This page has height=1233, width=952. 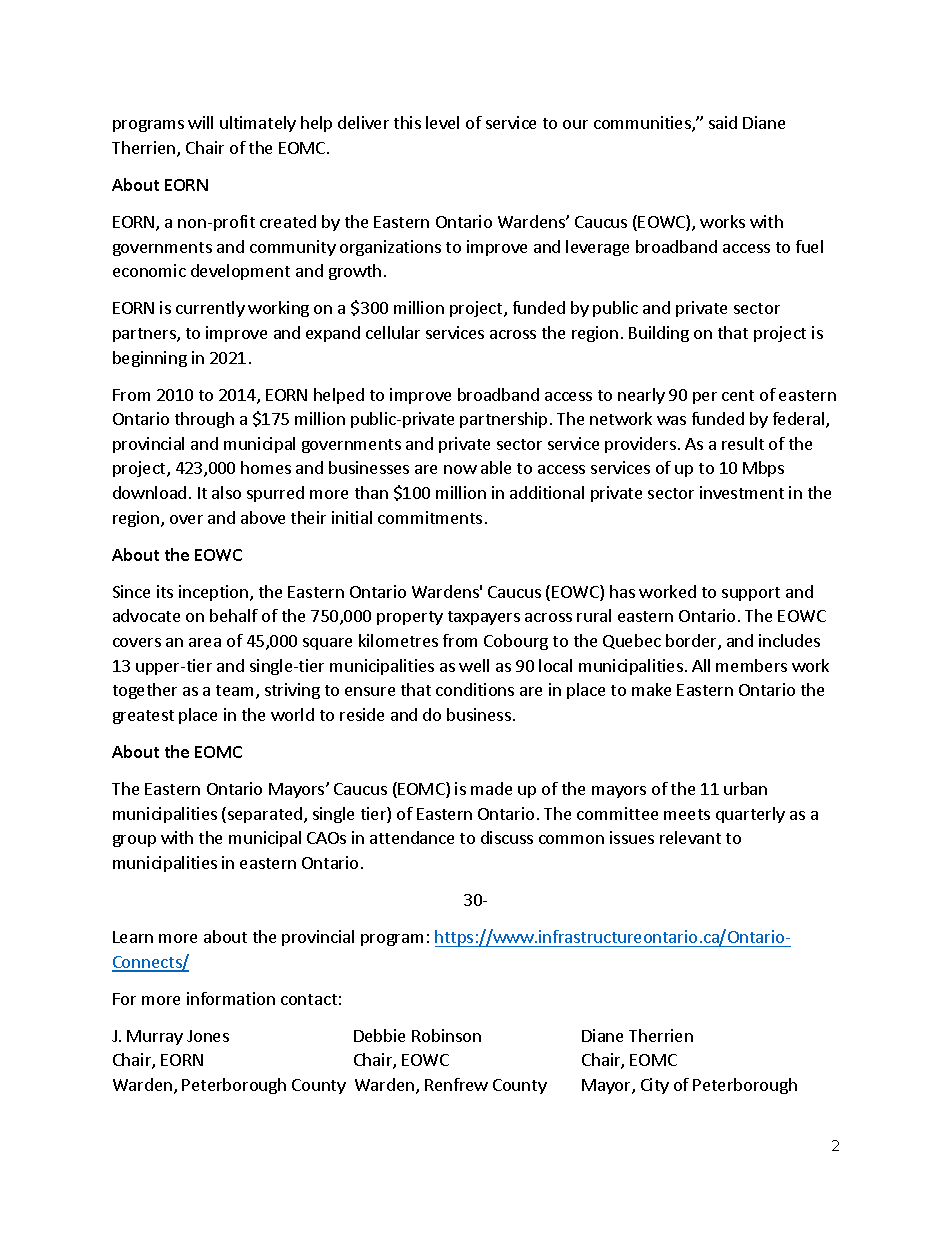 I want to click on City, so click(x=655, y=1086).
